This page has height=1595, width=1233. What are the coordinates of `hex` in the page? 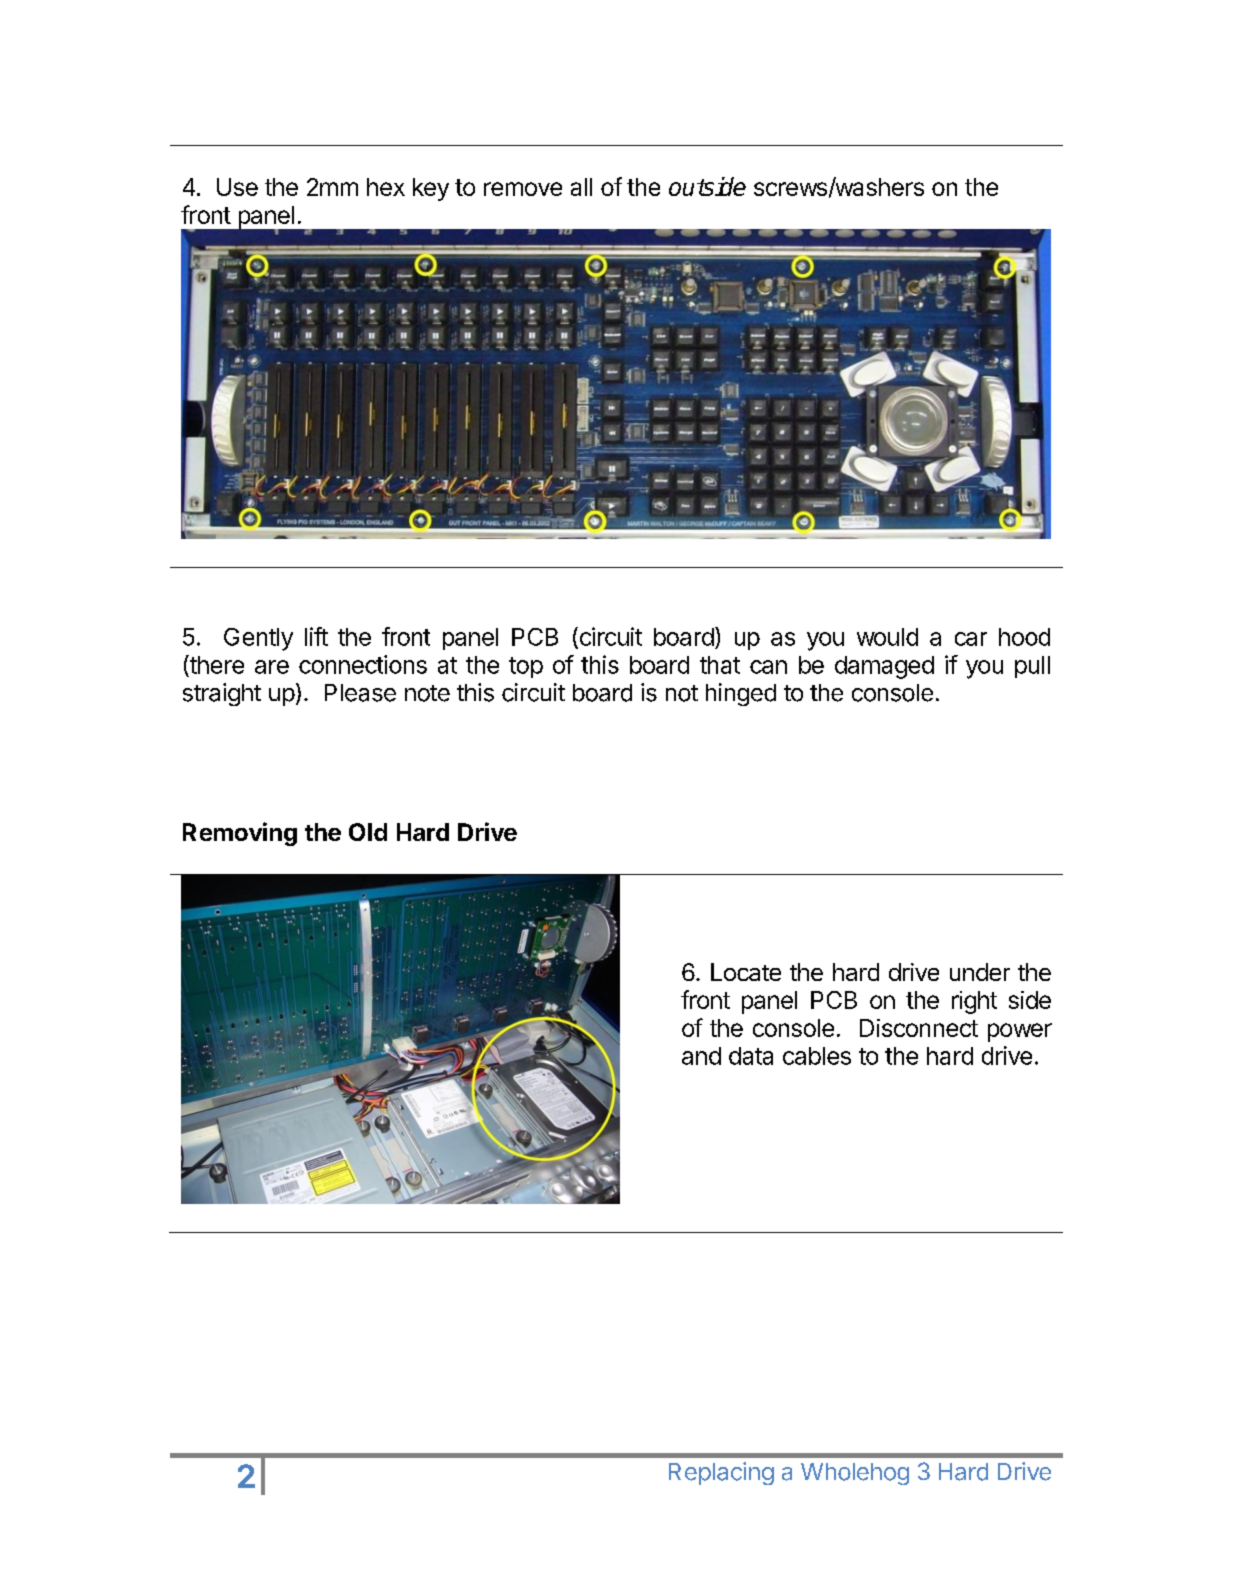 It's located at (386, 187).
